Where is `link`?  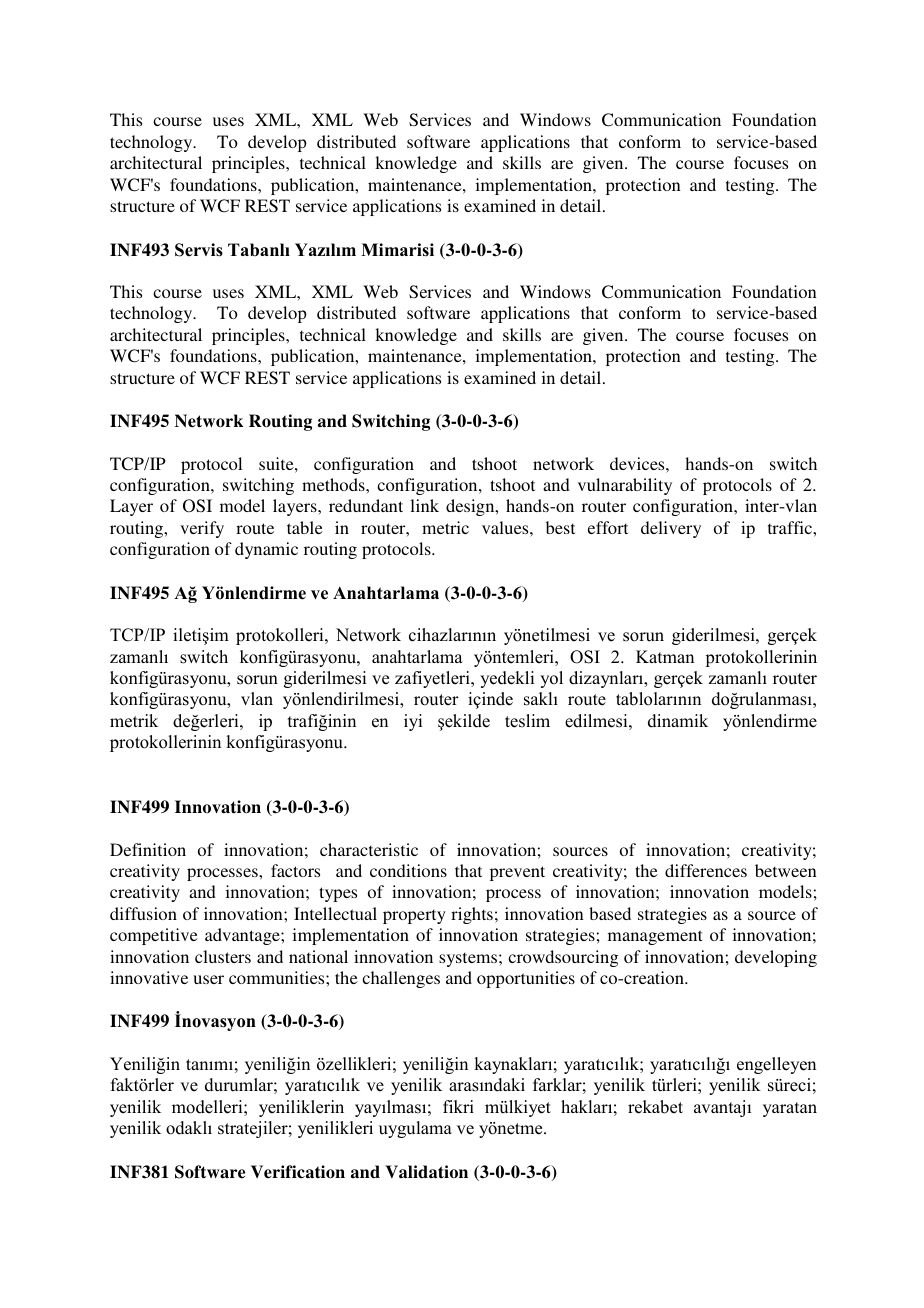 link is located at coordinates (424, 505).
